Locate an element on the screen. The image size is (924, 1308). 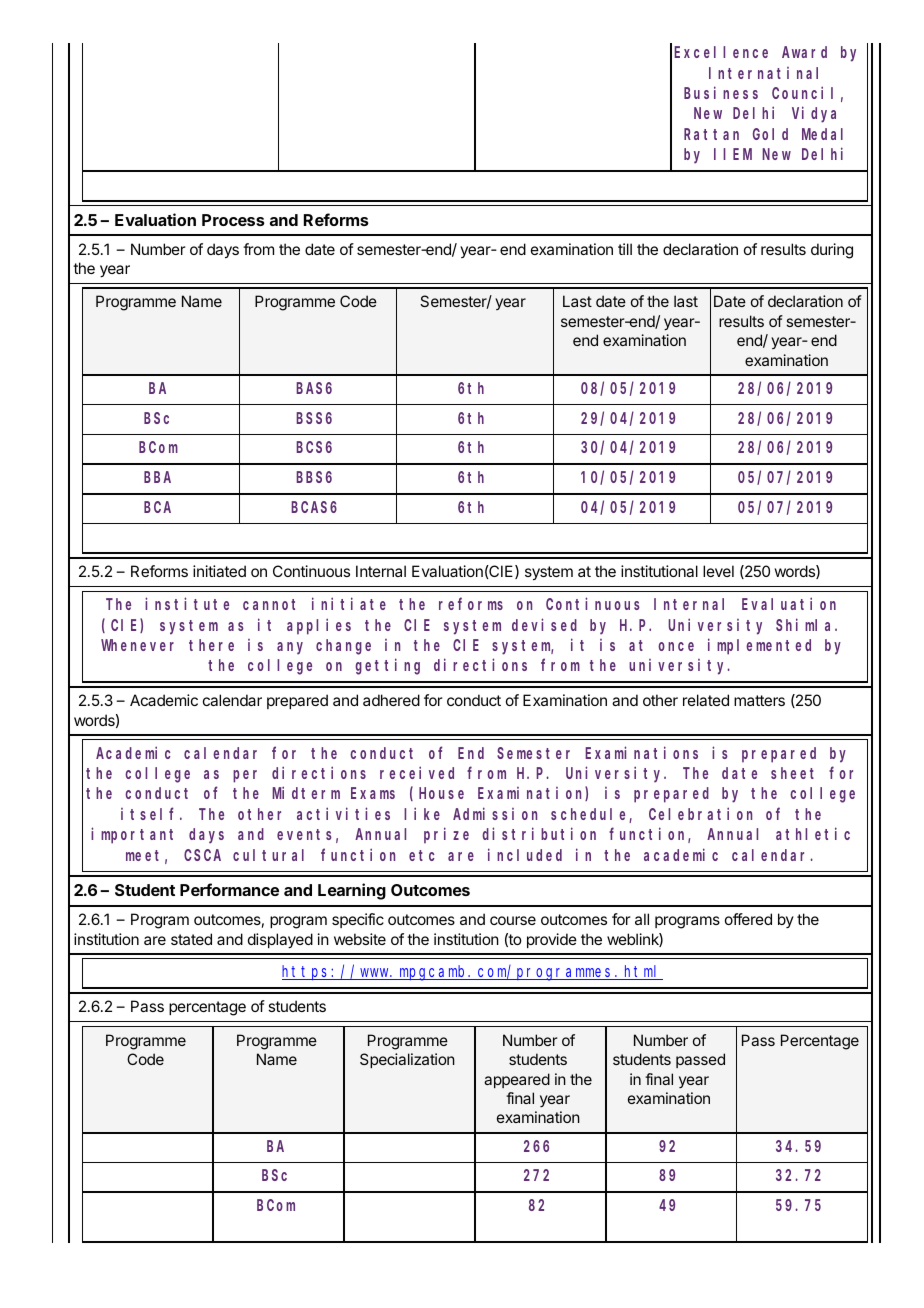
Process is located at coordinates (233, 220).
